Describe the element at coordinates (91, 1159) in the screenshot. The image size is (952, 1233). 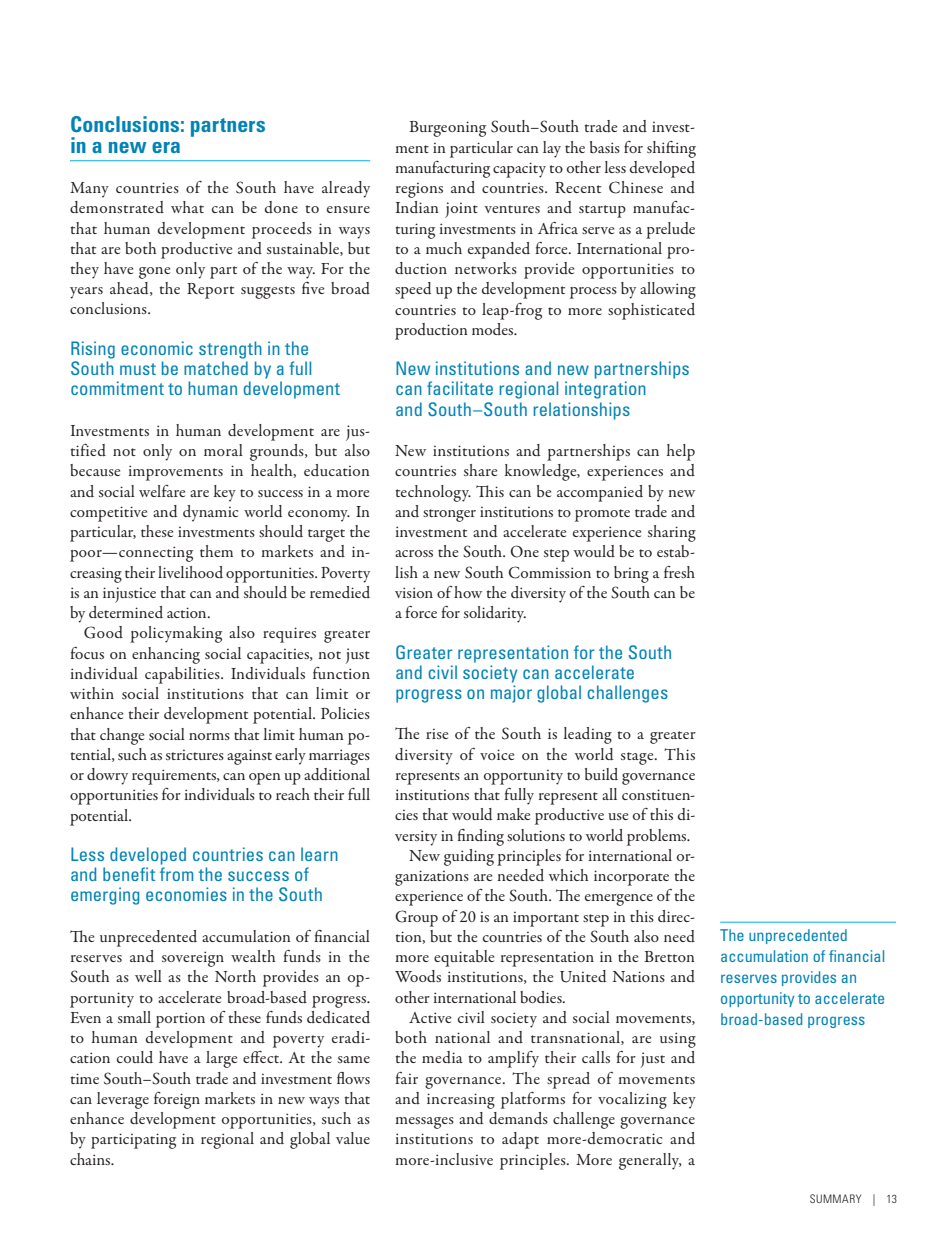
I see `chains` at that location.
